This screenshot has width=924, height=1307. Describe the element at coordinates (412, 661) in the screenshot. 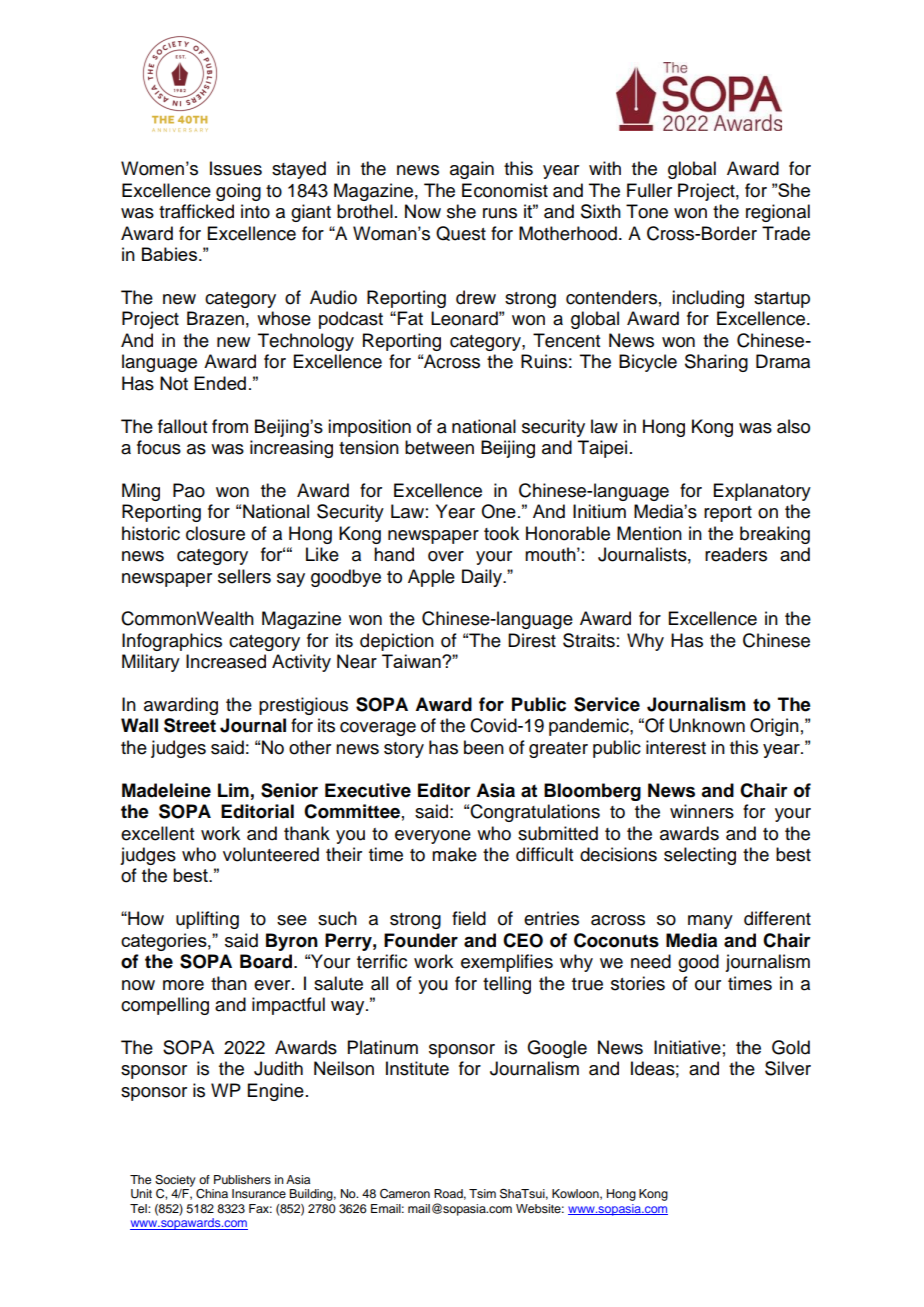

I see `Taiwan` at that location.
